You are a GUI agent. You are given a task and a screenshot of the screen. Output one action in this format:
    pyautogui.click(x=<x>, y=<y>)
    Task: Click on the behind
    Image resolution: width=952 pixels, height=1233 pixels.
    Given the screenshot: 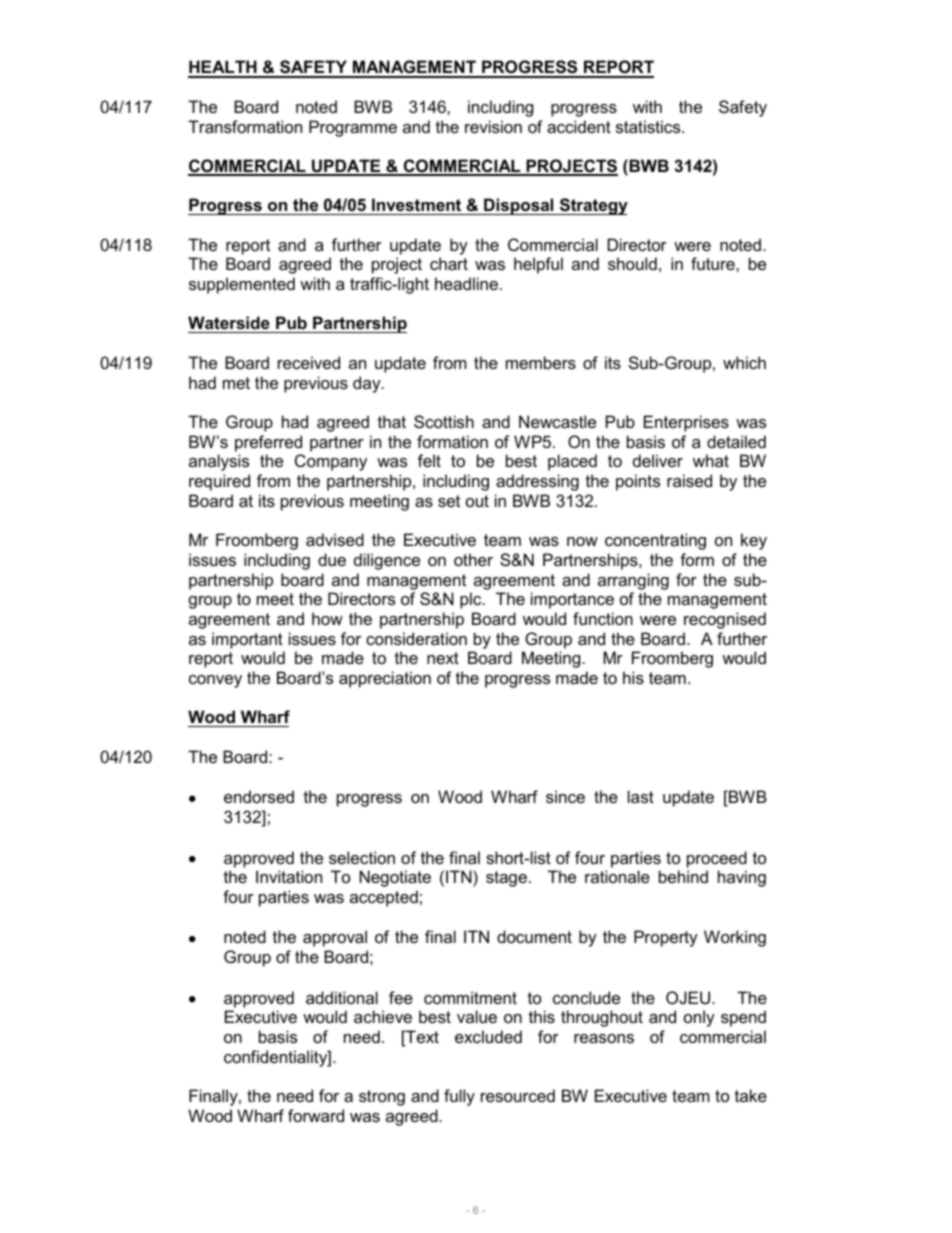 What is the action you would take?
    pyautogui.click(x=683, y=876)
